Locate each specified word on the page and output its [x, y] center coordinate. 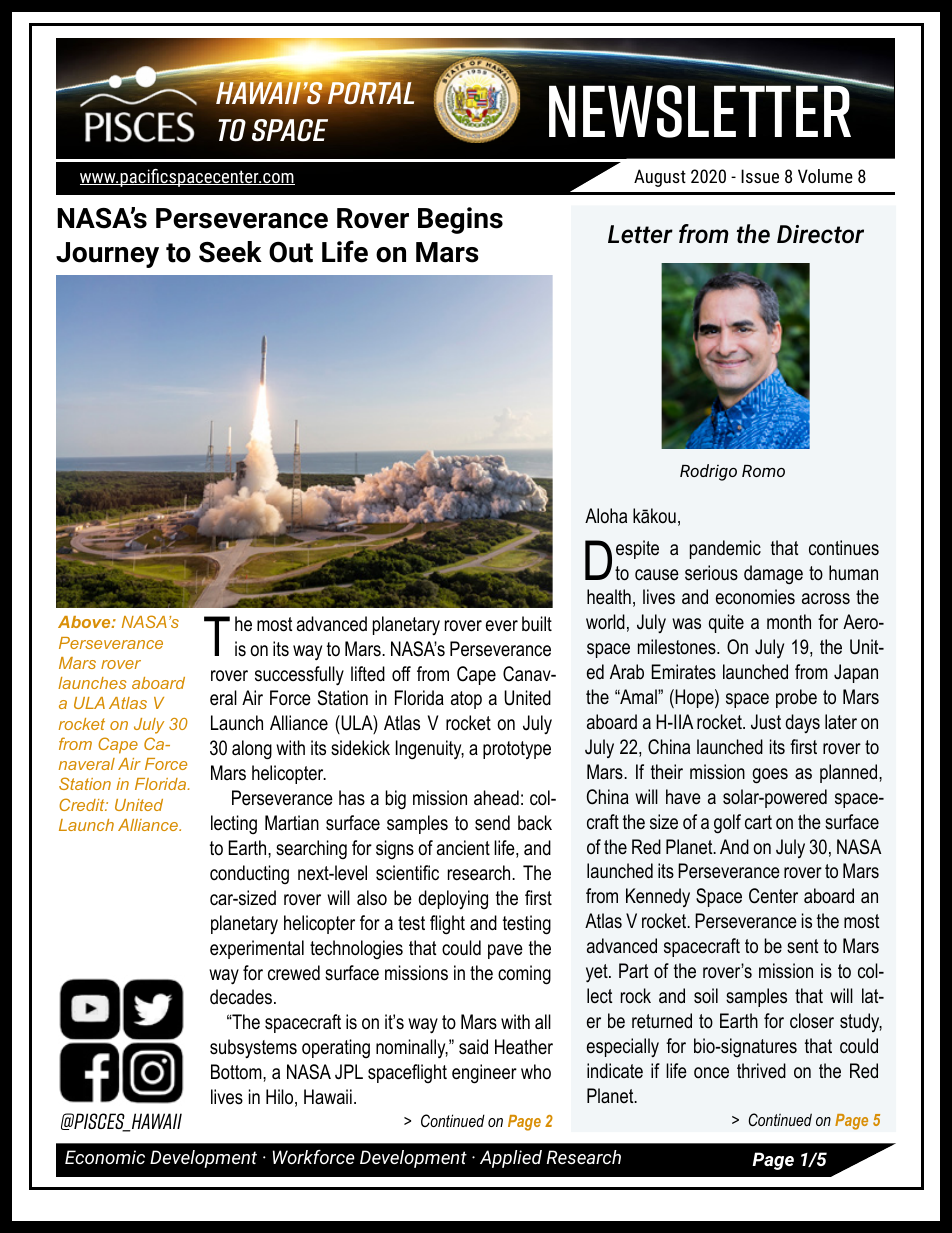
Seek [230, 252]
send [492, 823]
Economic [105, 1157]
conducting [249, 874]
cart [758, 822]
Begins [460, 220]
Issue [760, 176]
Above [85, 622]
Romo [763, 471]
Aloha [606, 516]
